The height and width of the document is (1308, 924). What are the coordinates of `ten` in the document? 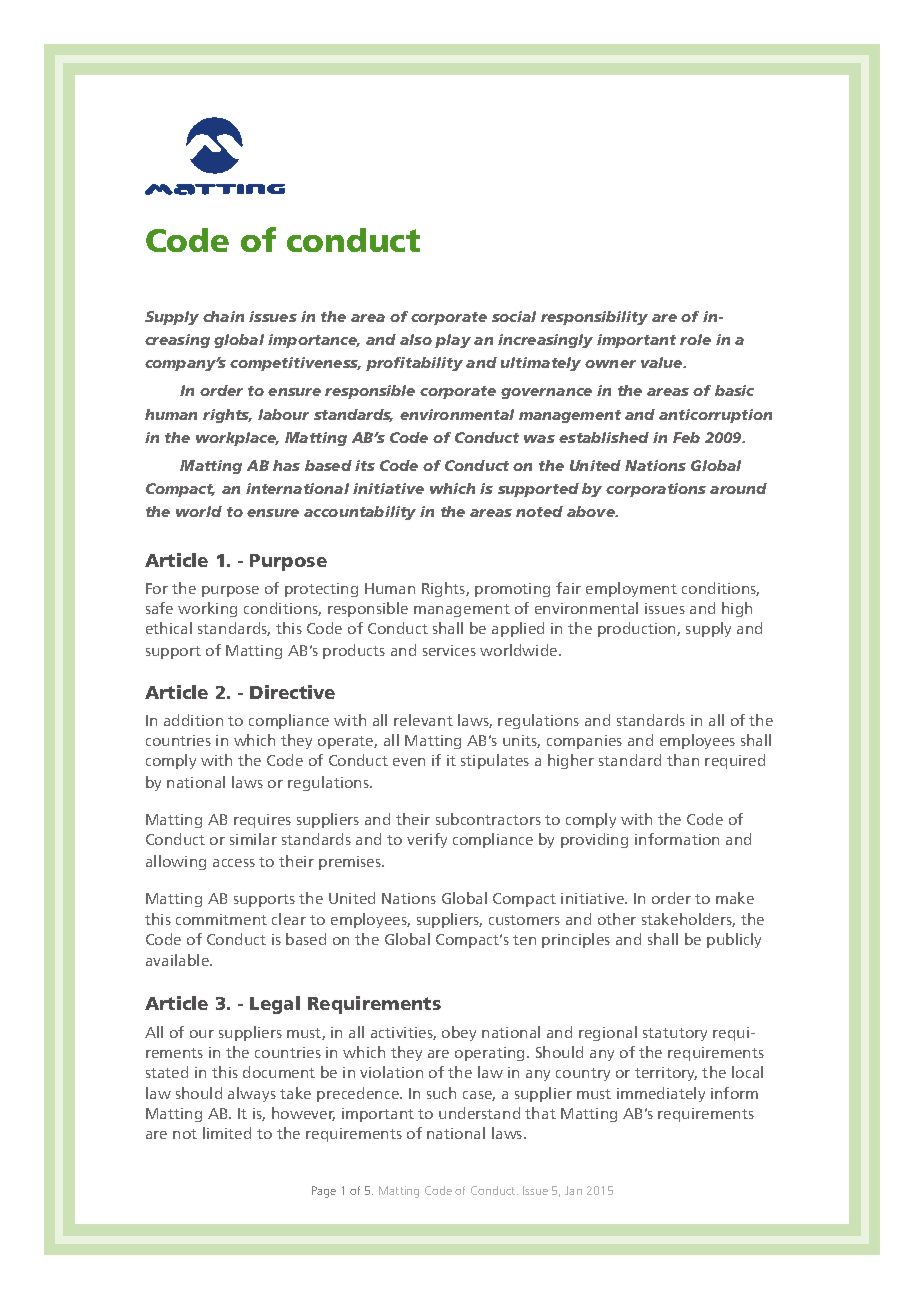 It's located at (524, 940).
